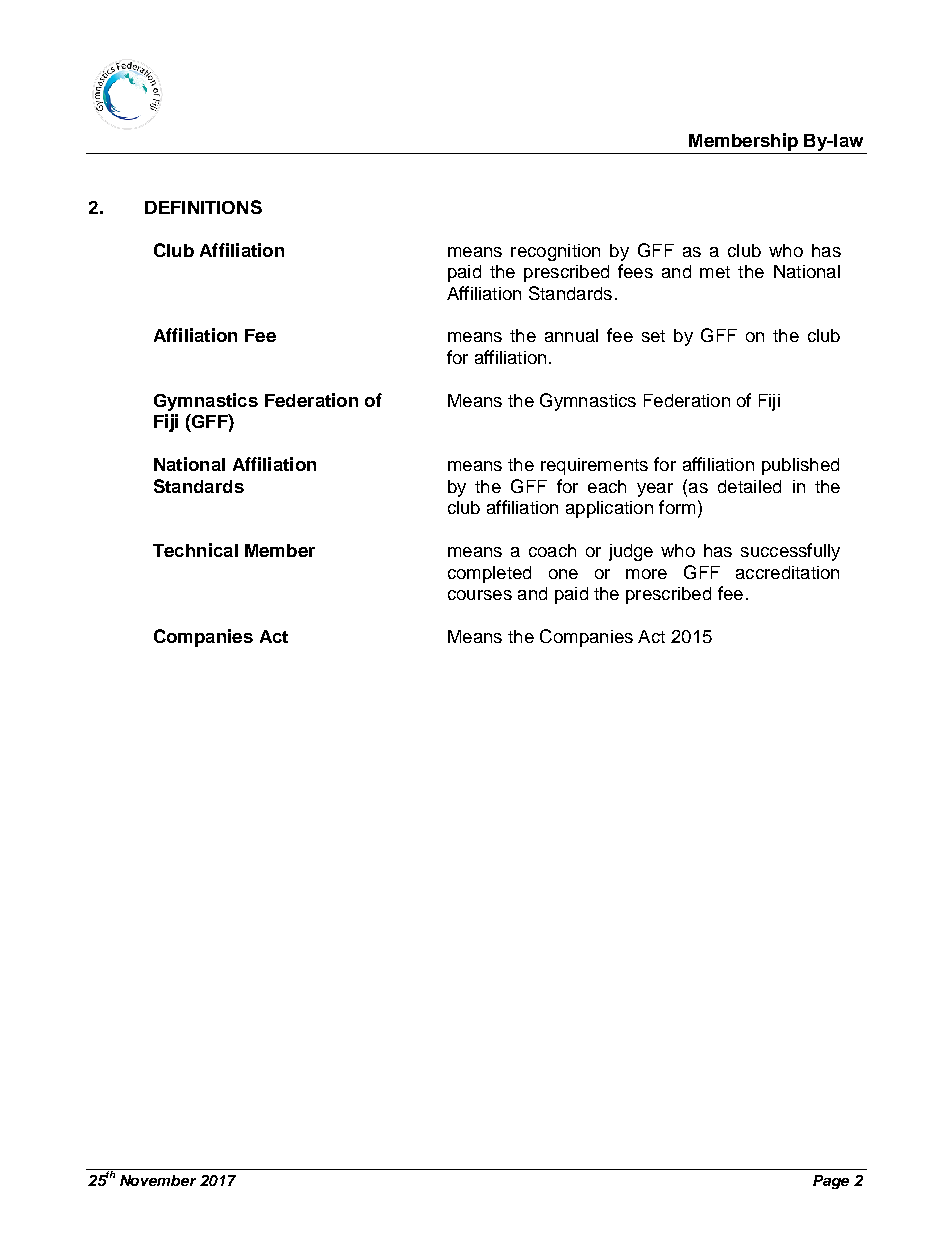 This screenshot has height=1233, width=952. I want to click on Page, so click(831, 1182).
